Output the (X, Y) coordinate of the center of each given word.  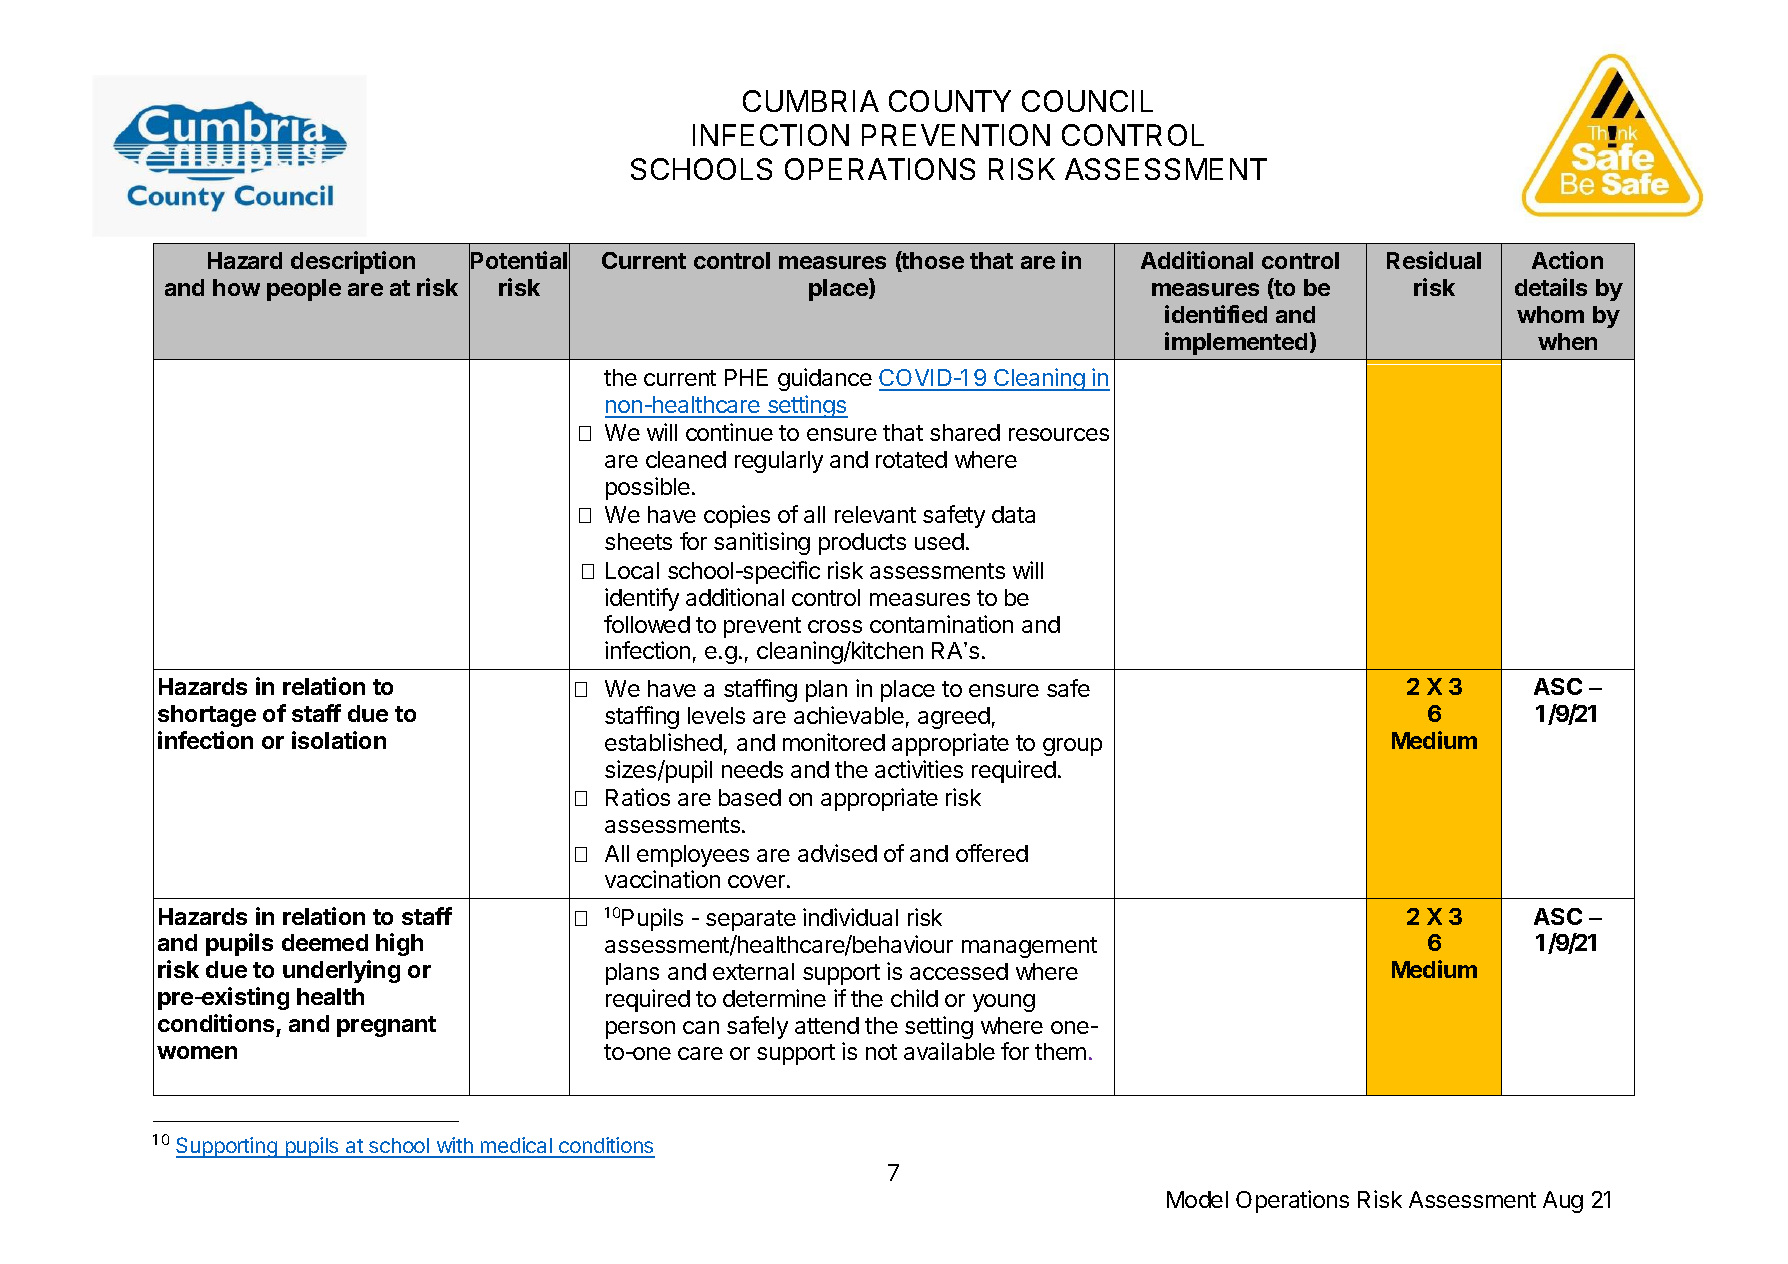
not (881, 1052)
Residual (1434, 260)
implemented (1236, 343)
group (1072, 747)
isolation (339, 740)
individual (850, 917)
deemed (325, 942)
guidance (825, 379)
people (304, 290)
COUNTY (950, 101)
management (1029, 947)
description (353, 262)
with (454, 1147)
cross (835, 626)
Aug (1563, 1202)
